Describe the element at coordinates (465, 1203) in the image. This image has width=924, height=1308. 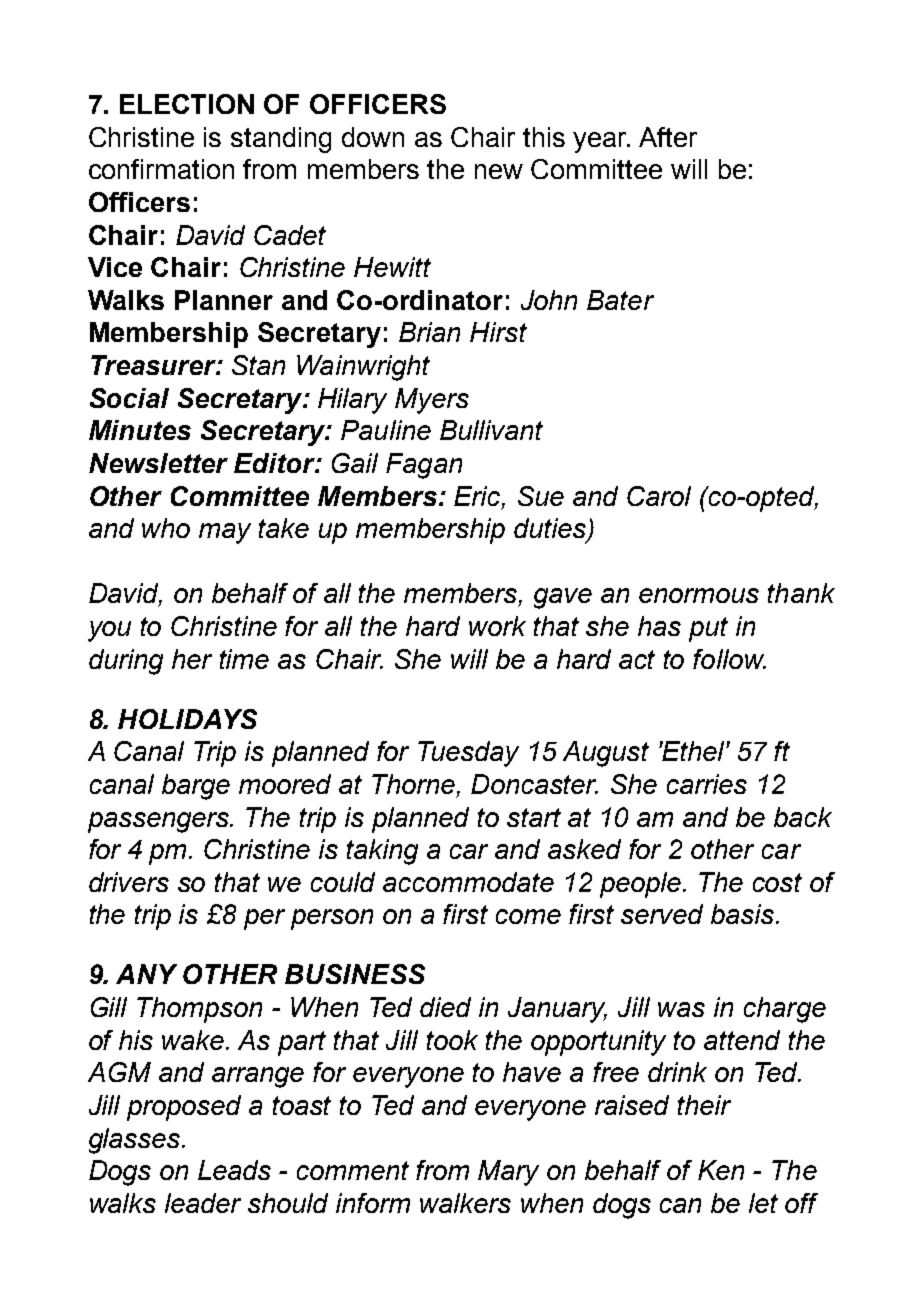
I see `walkers` at that location.
